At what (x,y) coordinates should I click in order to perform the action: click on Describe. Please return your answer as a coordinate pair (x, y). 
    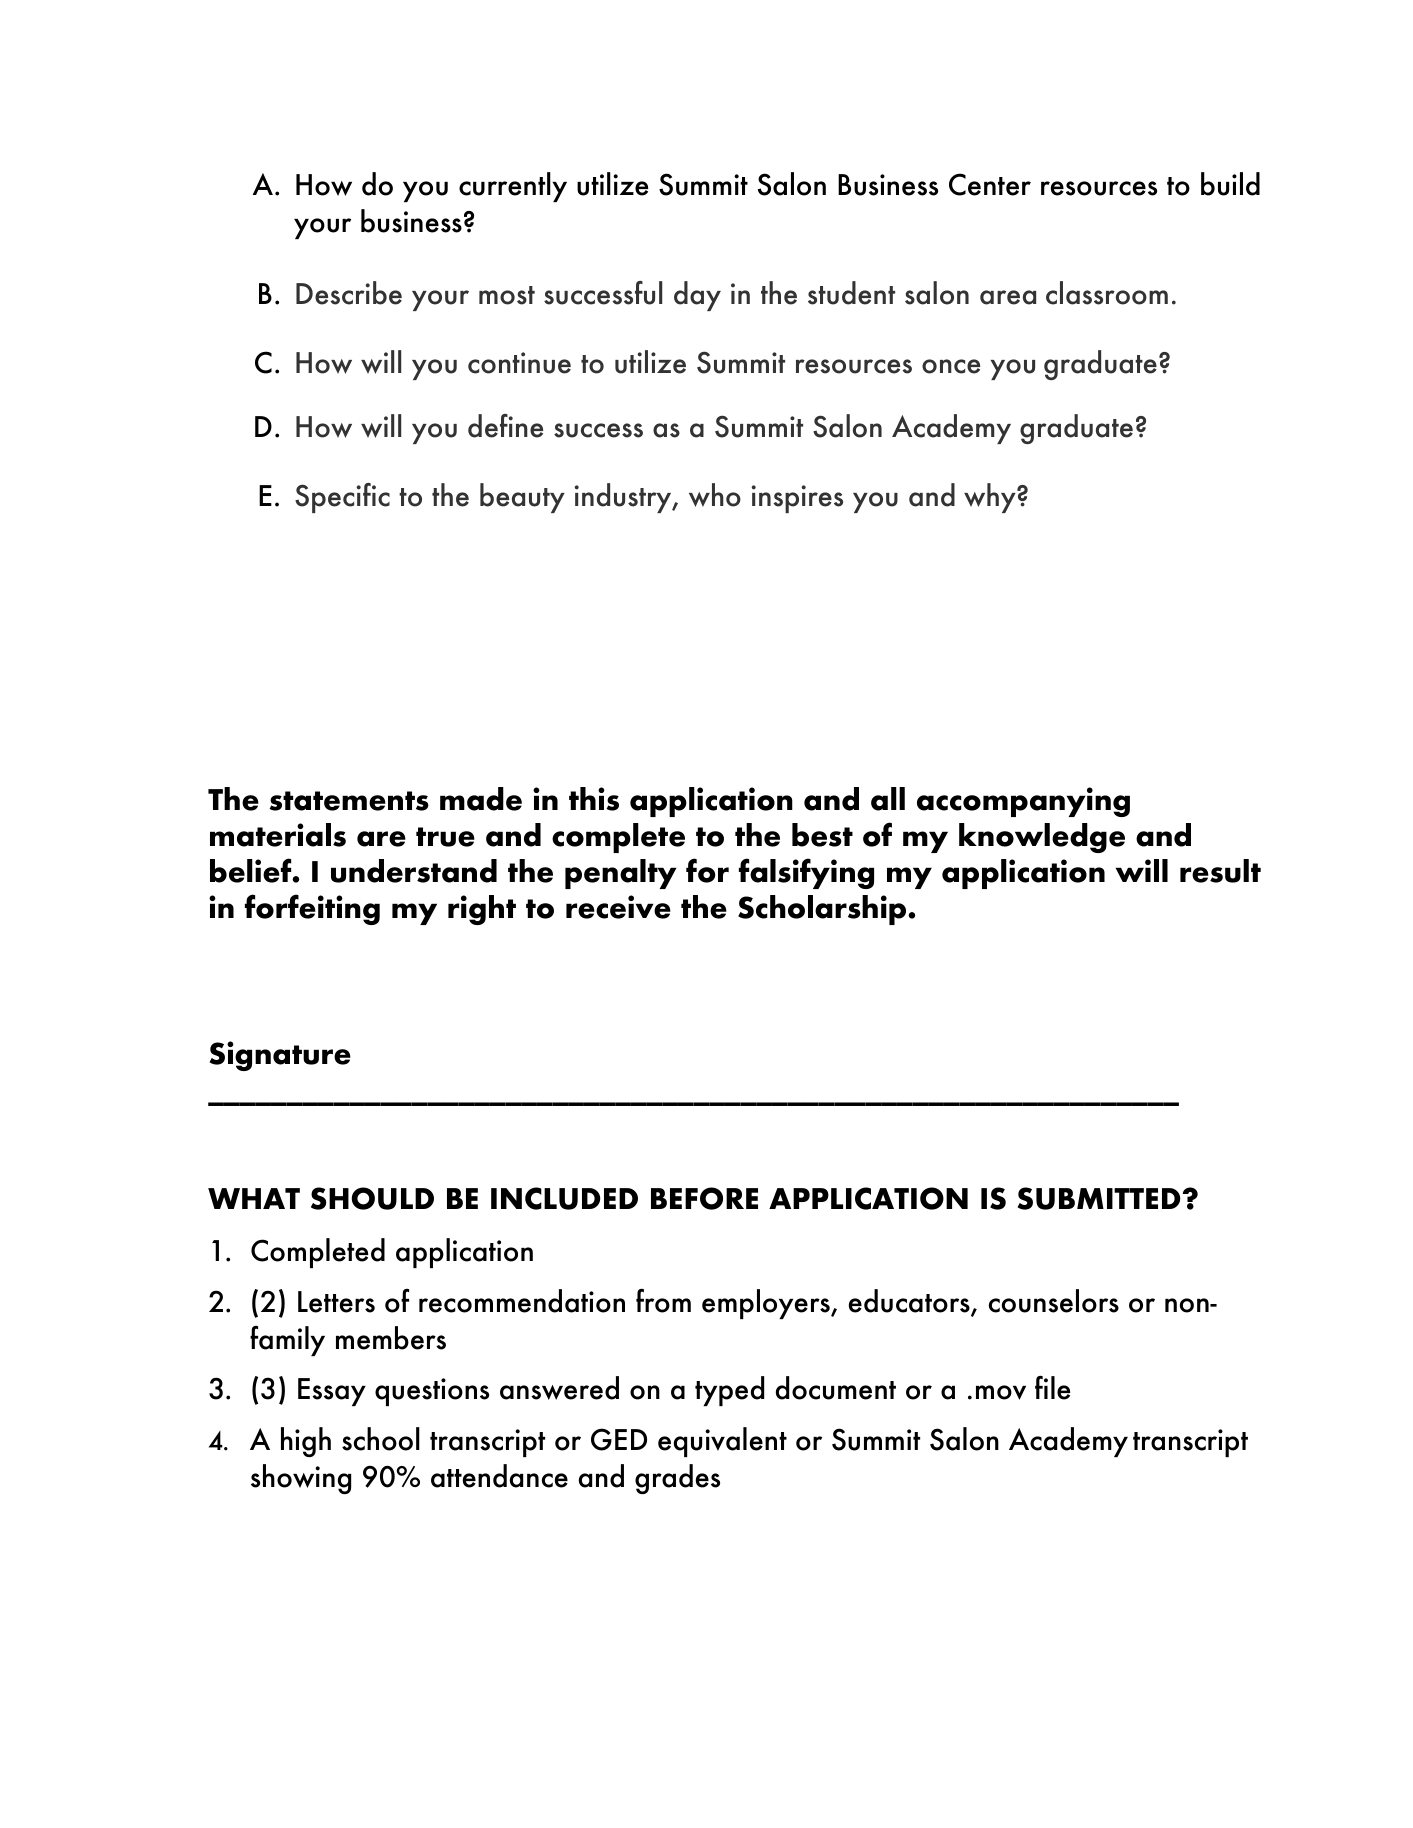
    Looking at the image, I should click on (349, 293).
